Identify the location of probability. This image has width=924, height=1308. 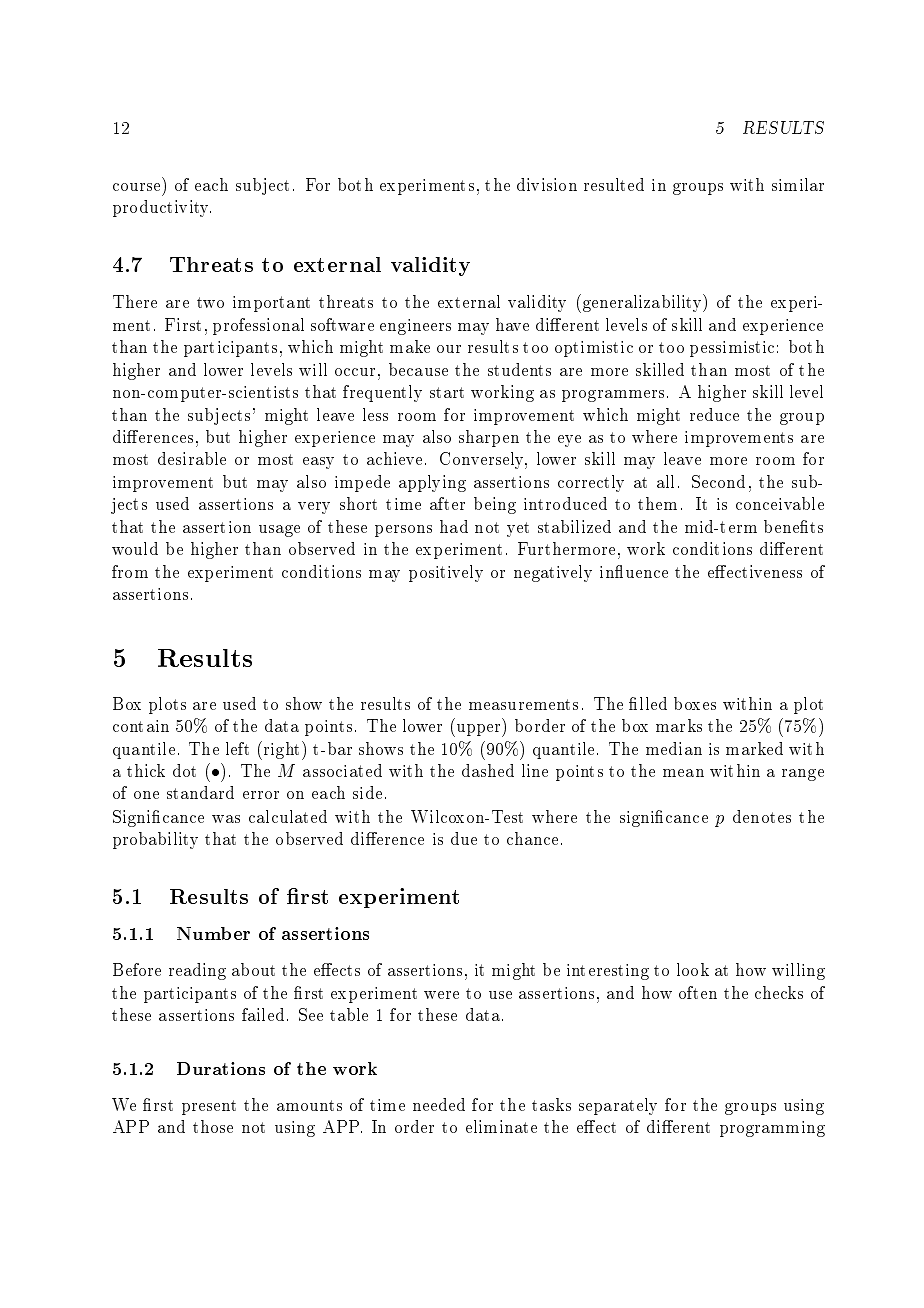
(155, 840).
